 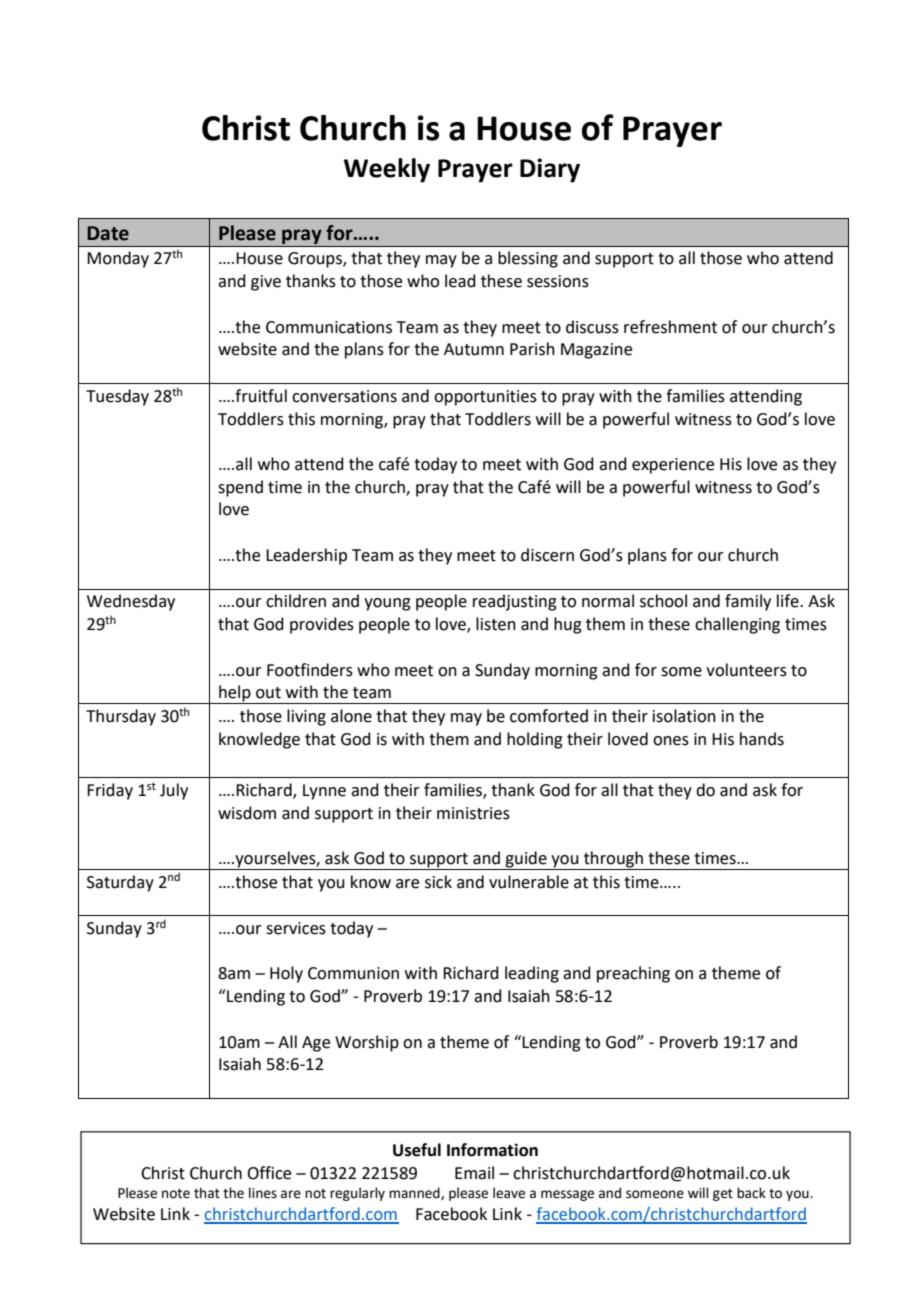 What do you see at coordinates (235, 694) in the image?
I see `help` at bounding box center [235, 694].
